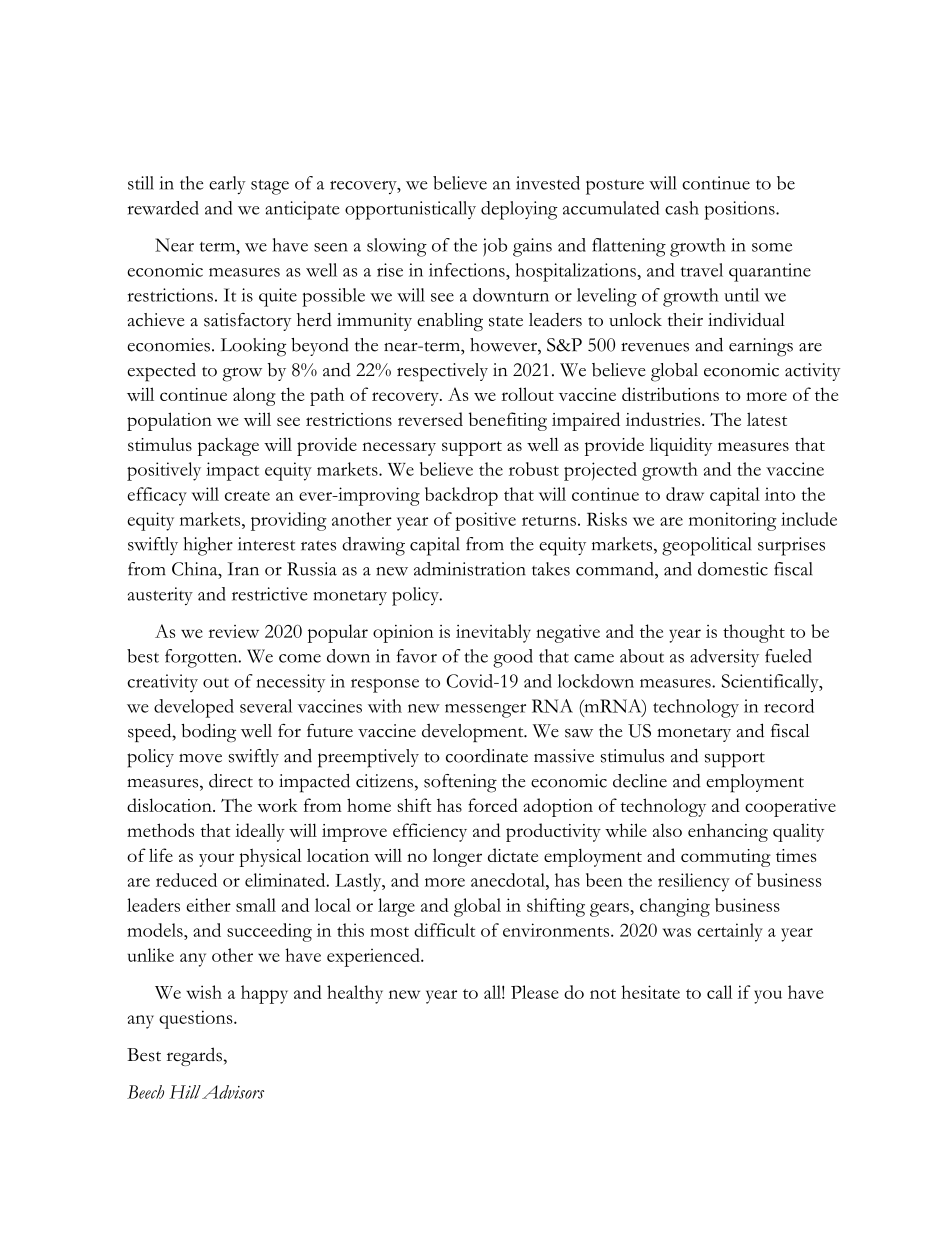 The height and width of the screenshot is (1233, 952). I want to click on longer, so click(457, 858).
